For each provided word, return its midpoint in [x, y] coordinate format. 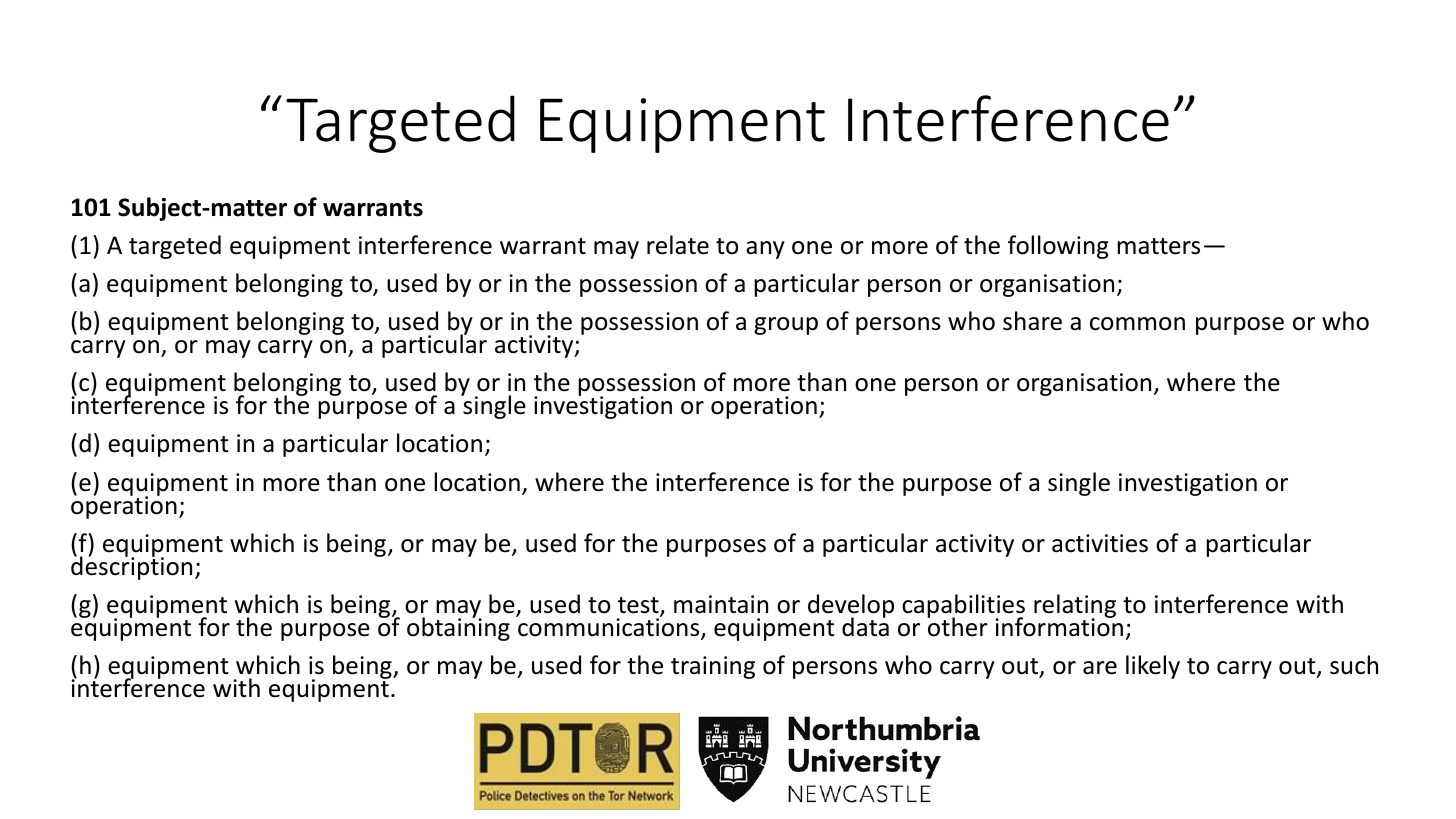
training [713, 667]
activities [1100, 543]
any [765, 250]
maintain [721, 604]
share [1032, 321]
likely [1153, 667]
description [131, 567]
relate [678, 245]
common [1137, 324]
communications [609, 627]
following [1058, 247]
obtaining [458, 628]
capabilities [963, 607]
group [786, 326]
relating [1075, 607]
